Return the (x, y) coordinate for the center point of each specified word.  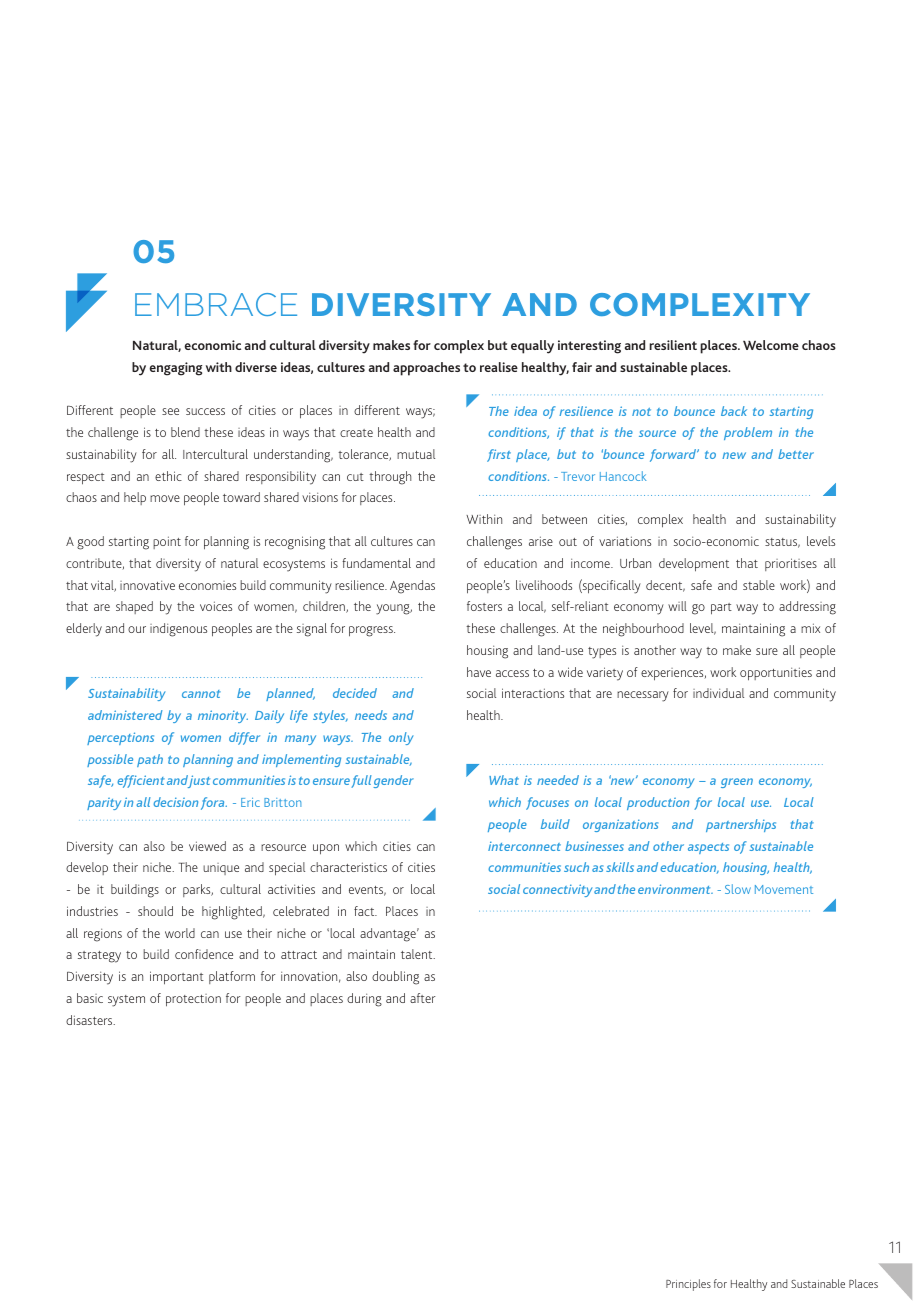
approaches (426, 369)
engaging (175, 369)
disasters (90, 1020)
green (737, 783)
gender (393, 781)
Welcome (771, 345)
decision (175, 802)
